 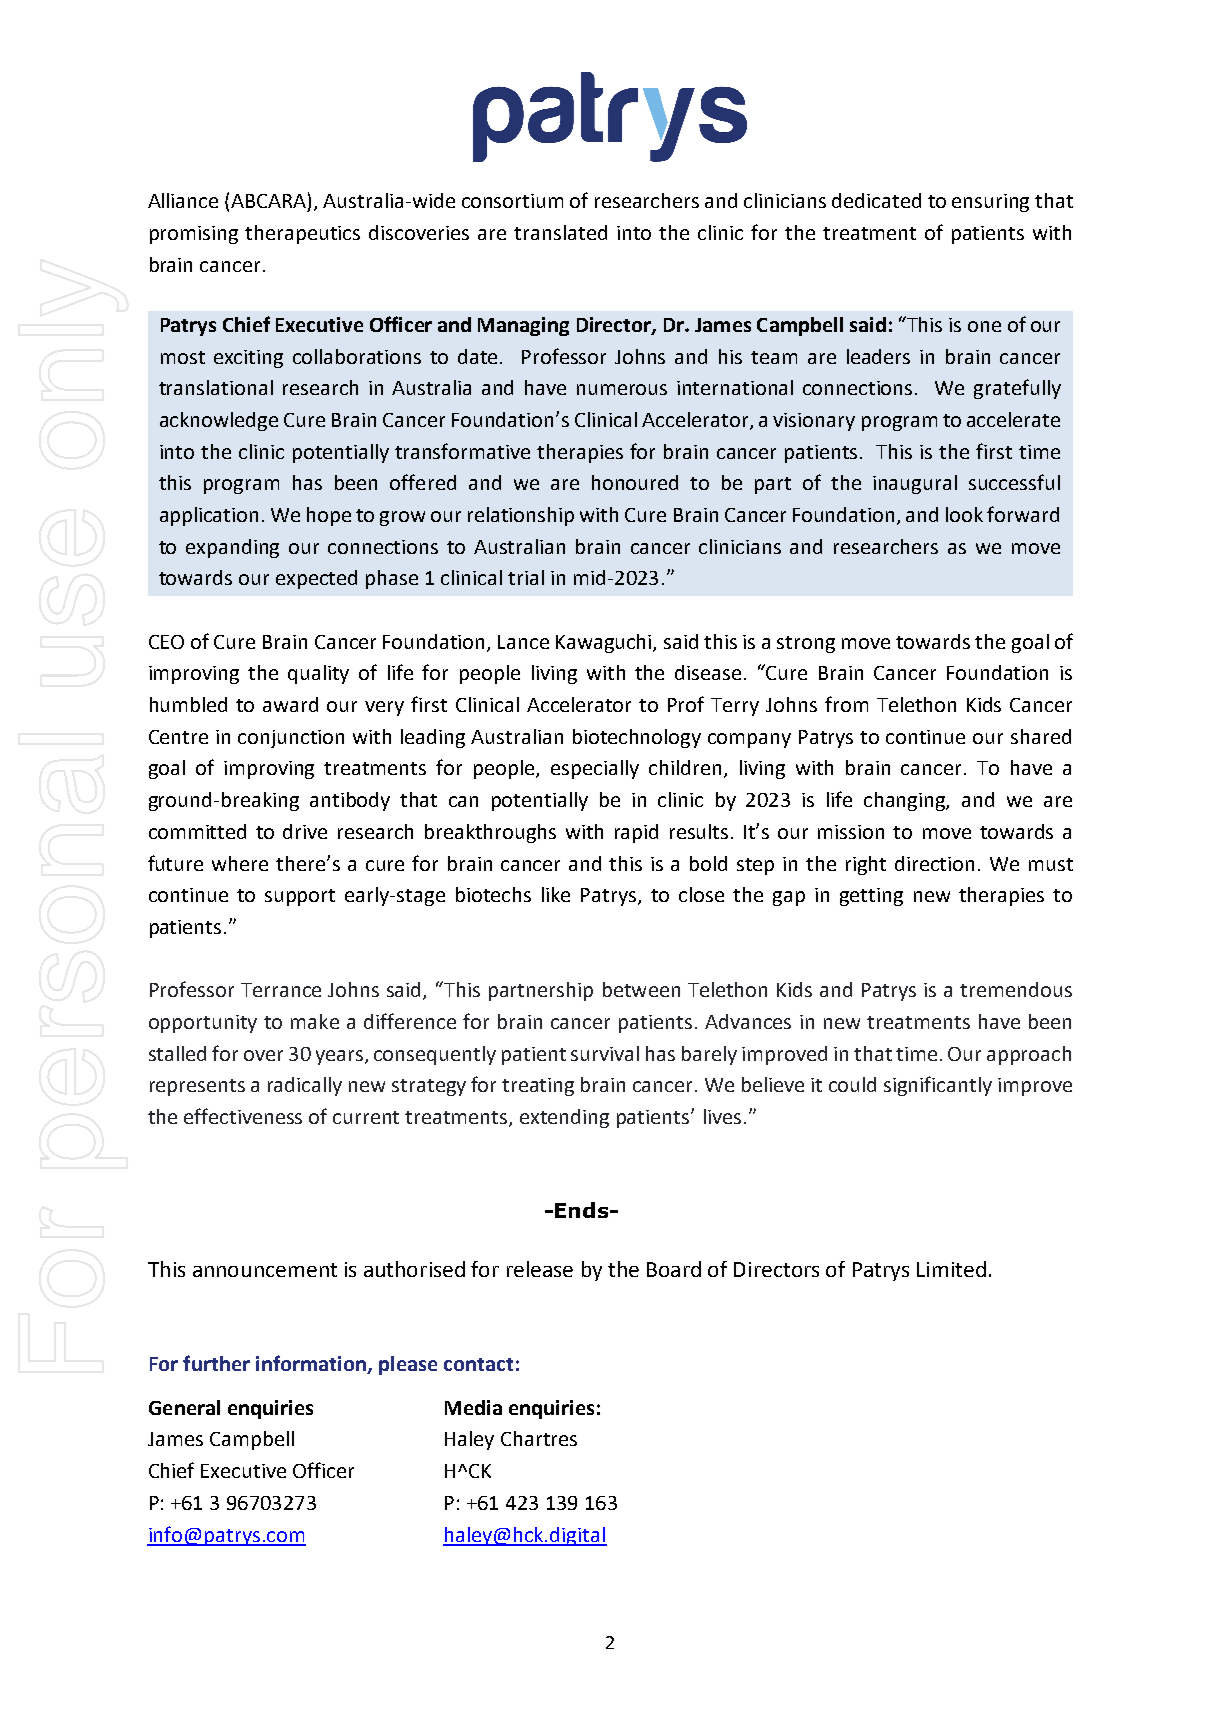 I want to click on therapeutics, so click(x=302, y=234).
